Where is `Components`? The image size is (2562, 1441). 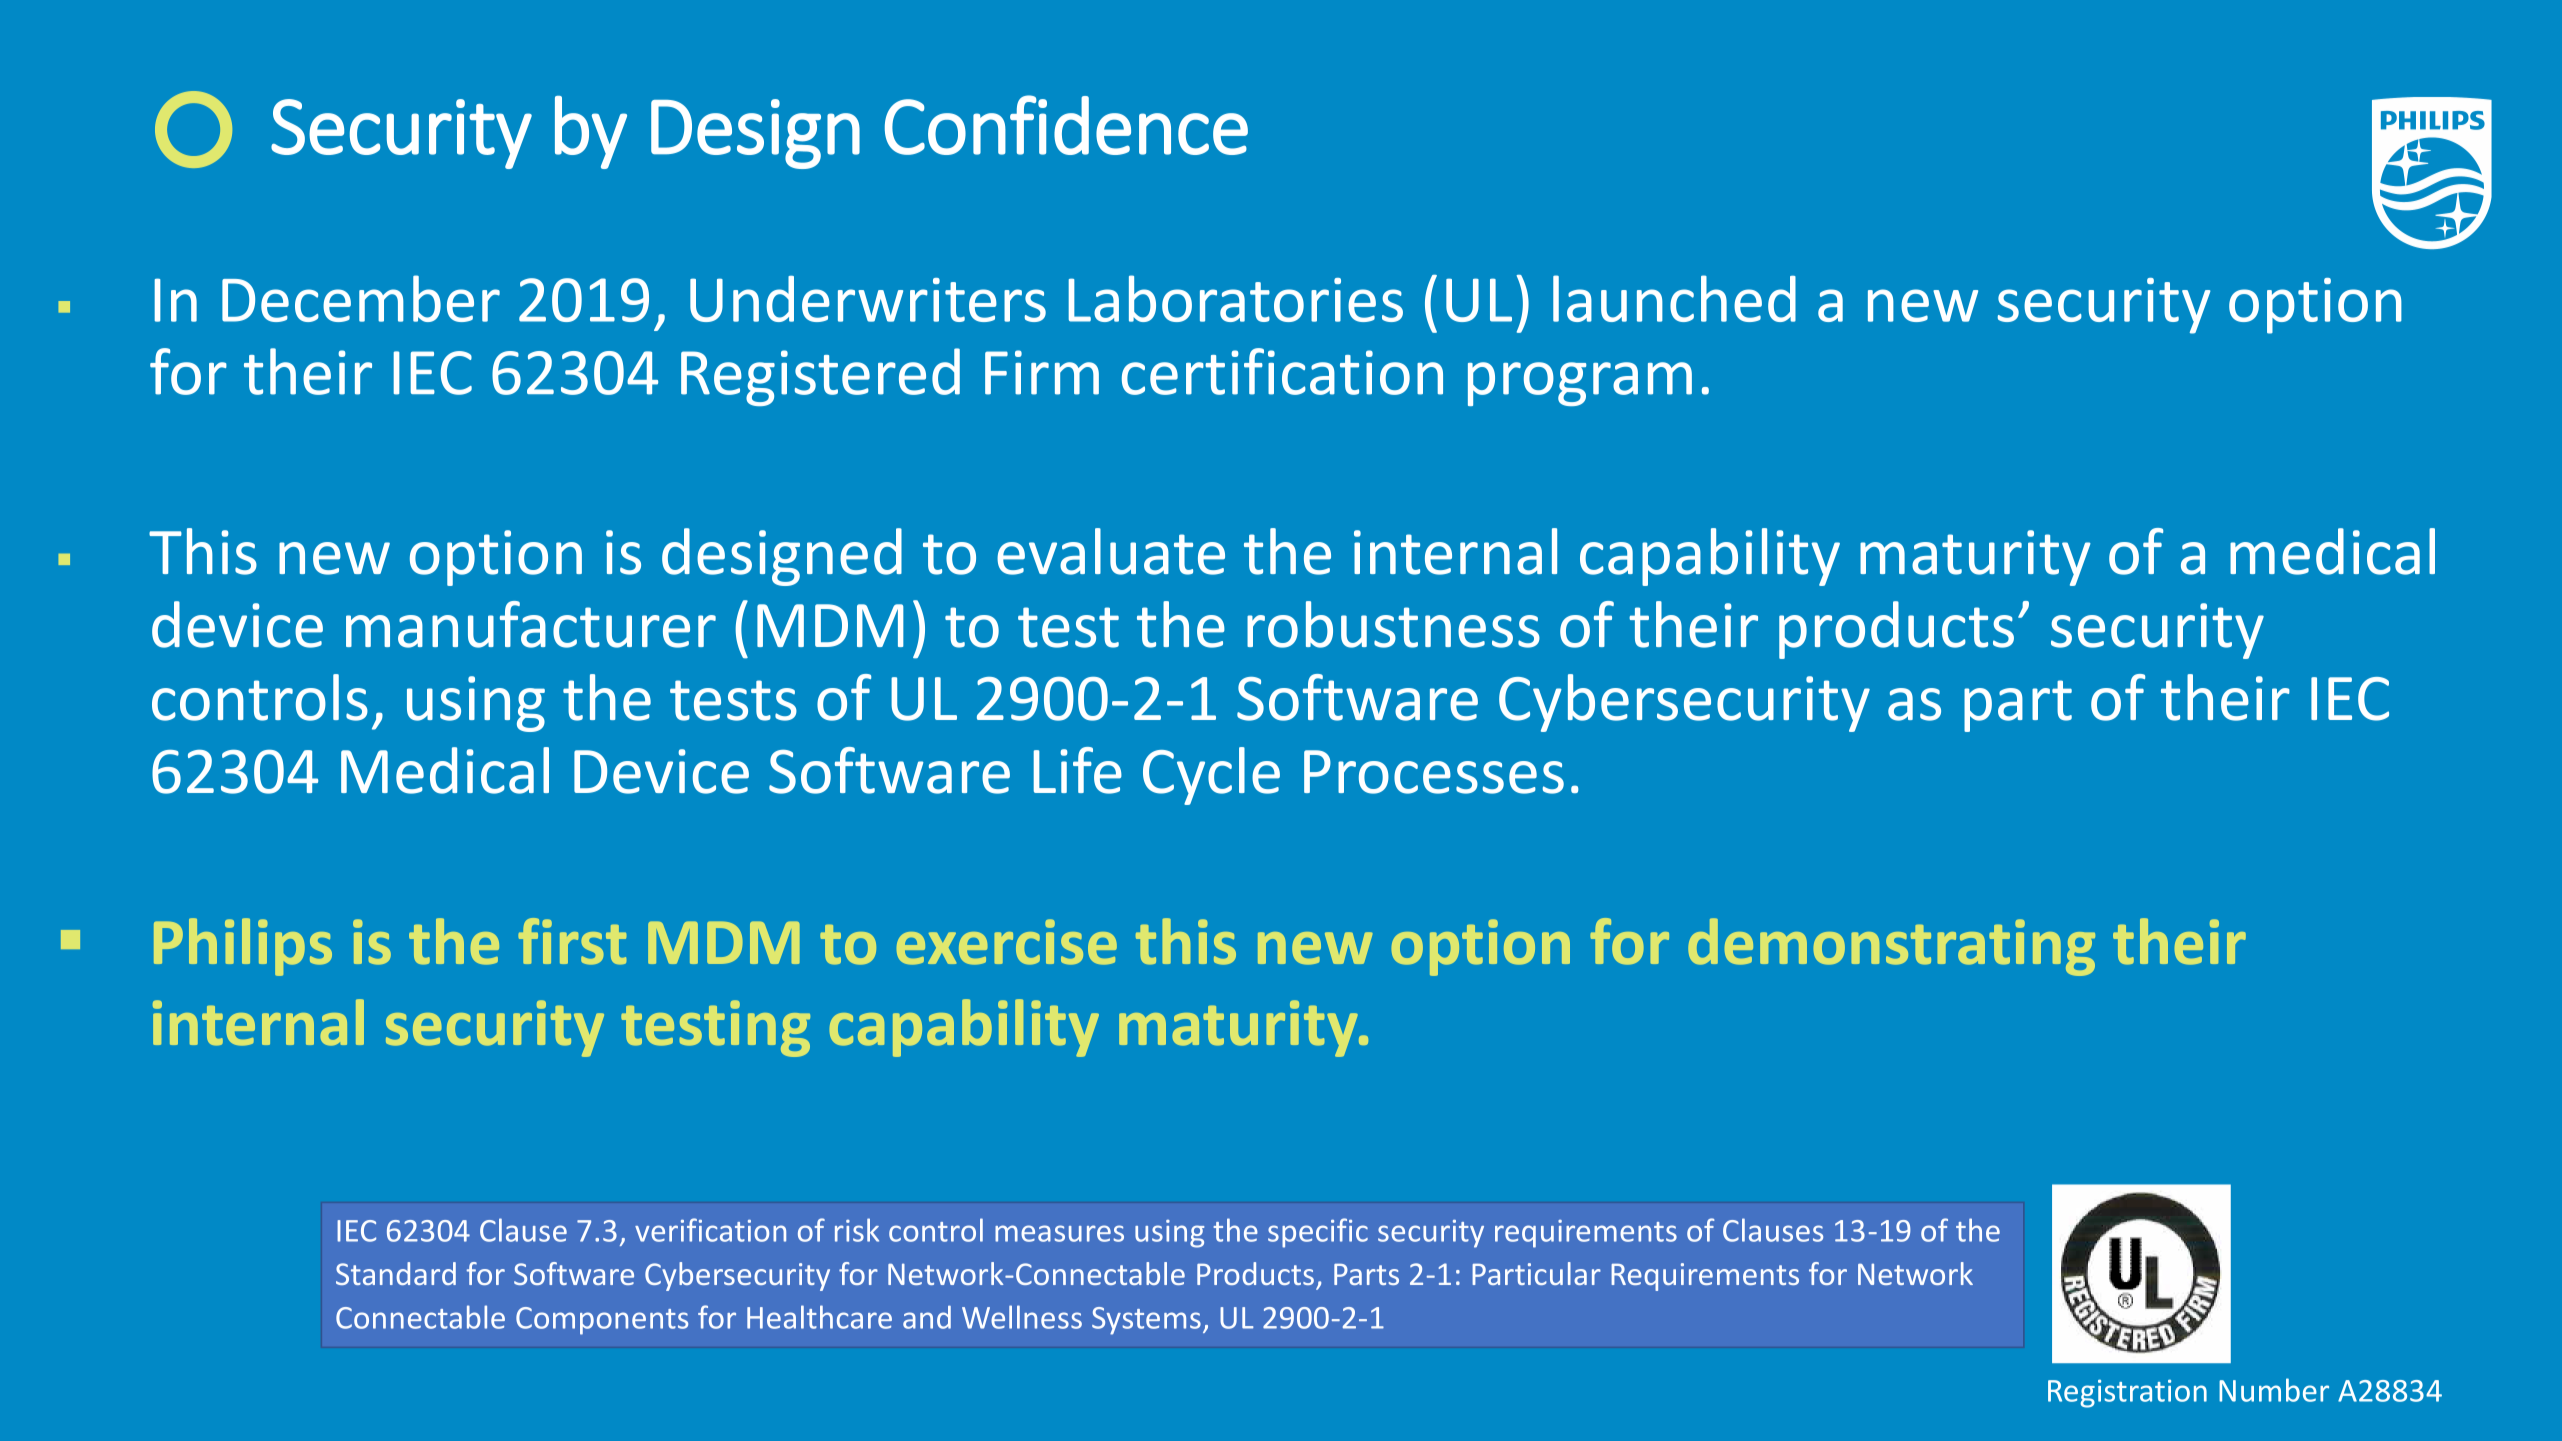 Components is located at coordinates (602, 1321).
